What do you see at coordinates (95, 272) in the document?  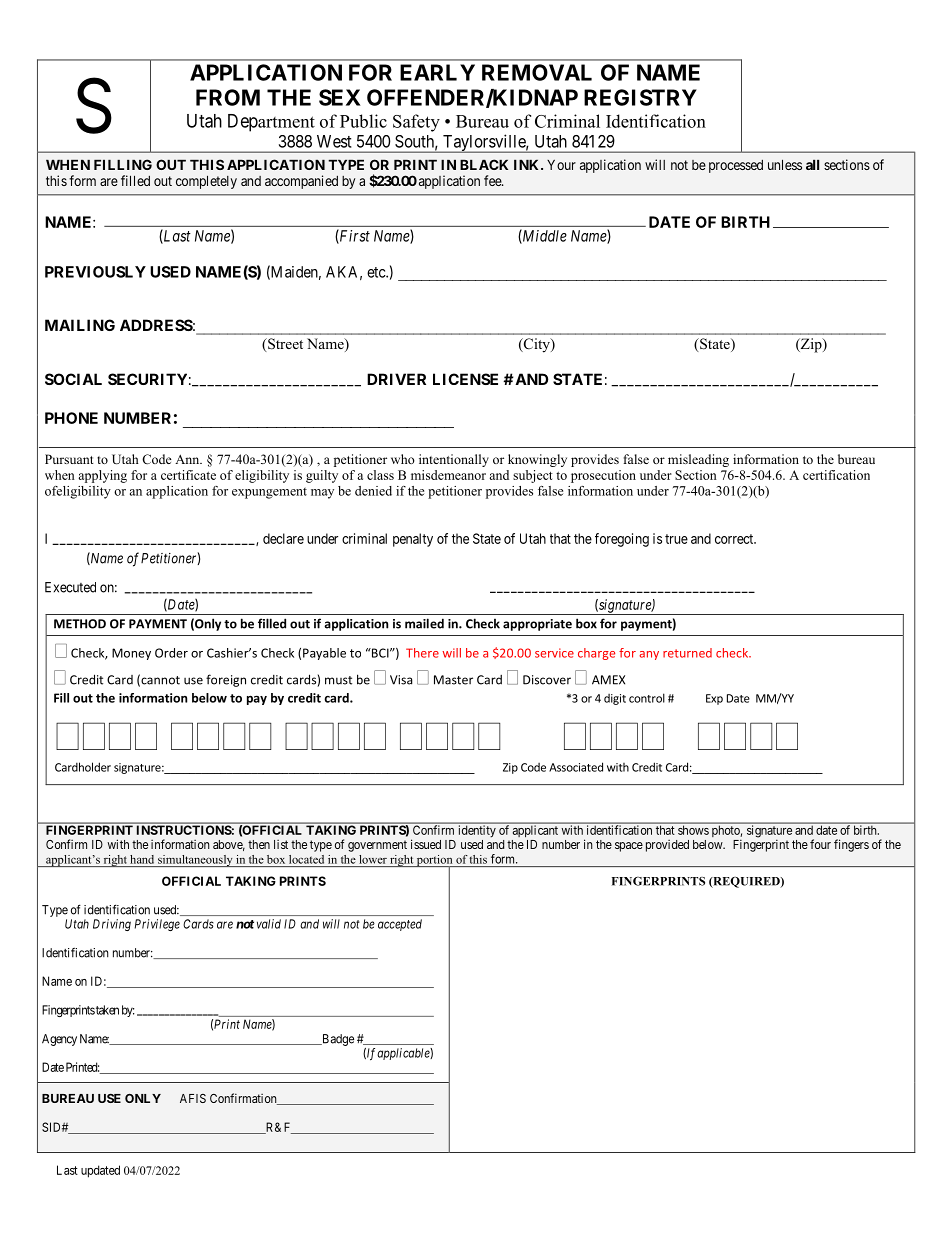 I see `PREVIOUSLY` at bounding box center [95, 272].
